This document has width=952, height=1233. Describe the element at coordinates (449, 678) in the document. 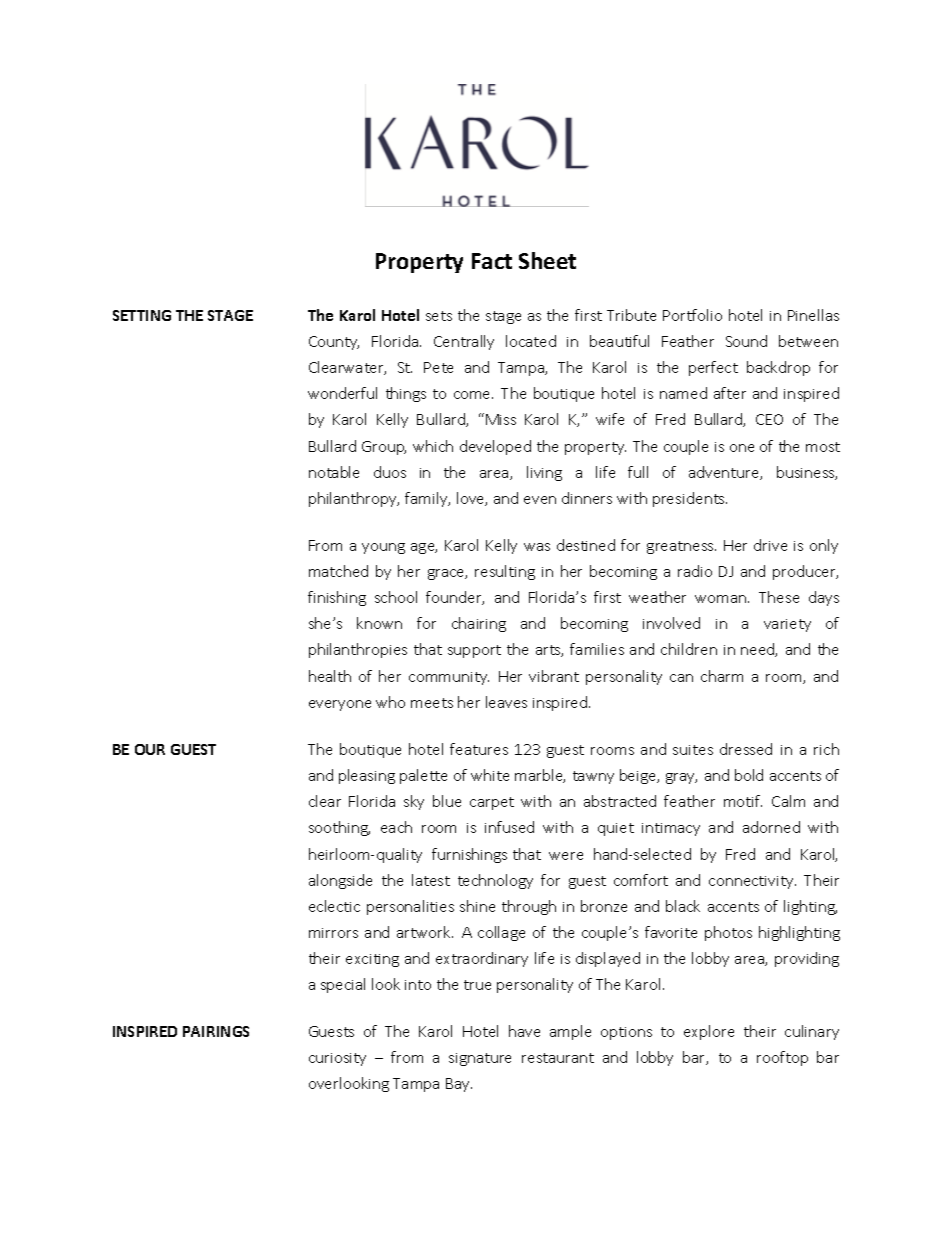

I see `community` at that location.
